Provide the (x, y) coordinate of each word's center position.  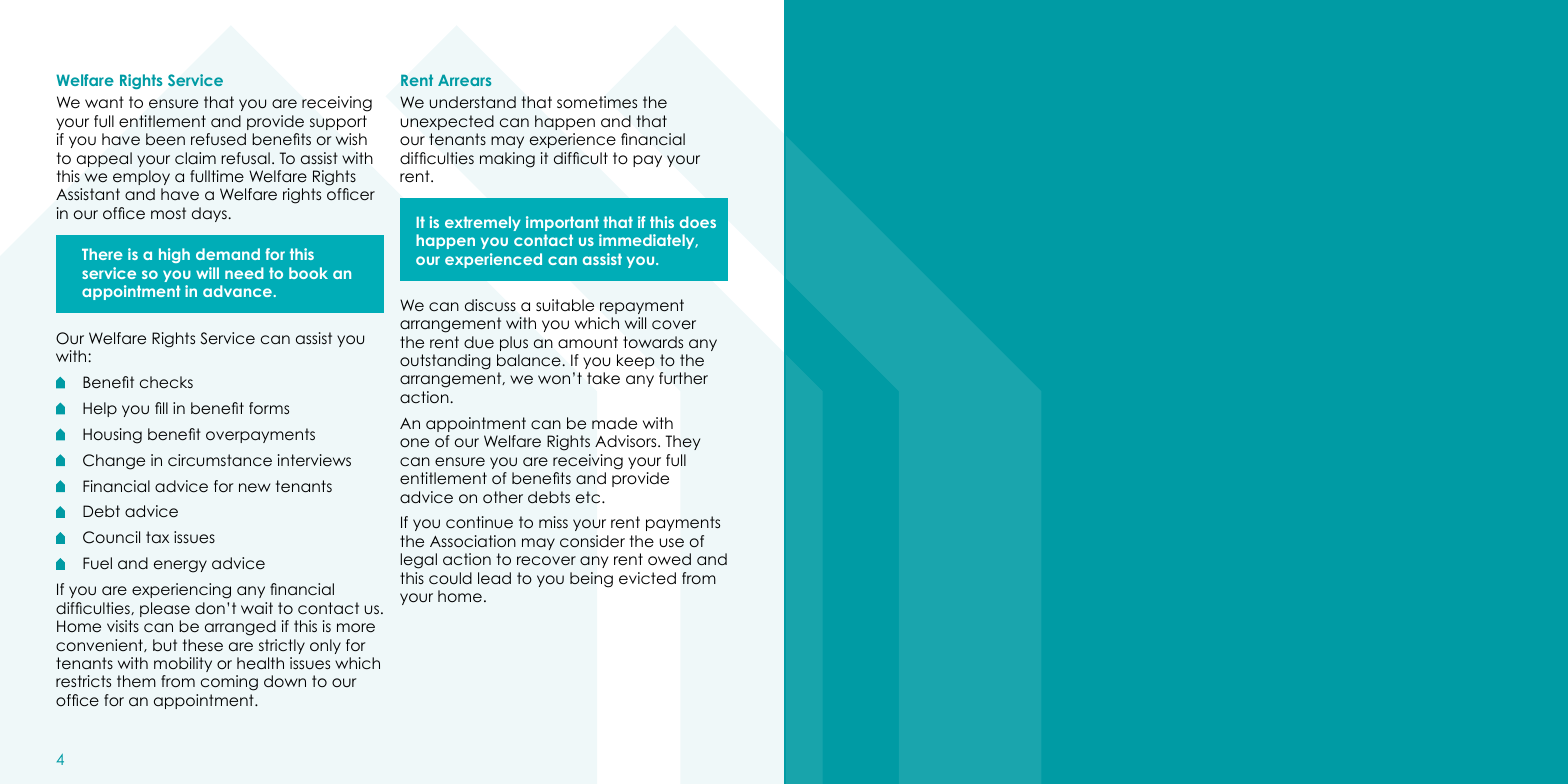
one (414, 442)
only (325, 646)
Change (114, 462)
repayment (642, 306)
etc (589, 497)
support (338, 122)
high (174, 255)
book (308, 273)
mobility (183, 664)
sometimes (597, 102)
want (104, 102)
